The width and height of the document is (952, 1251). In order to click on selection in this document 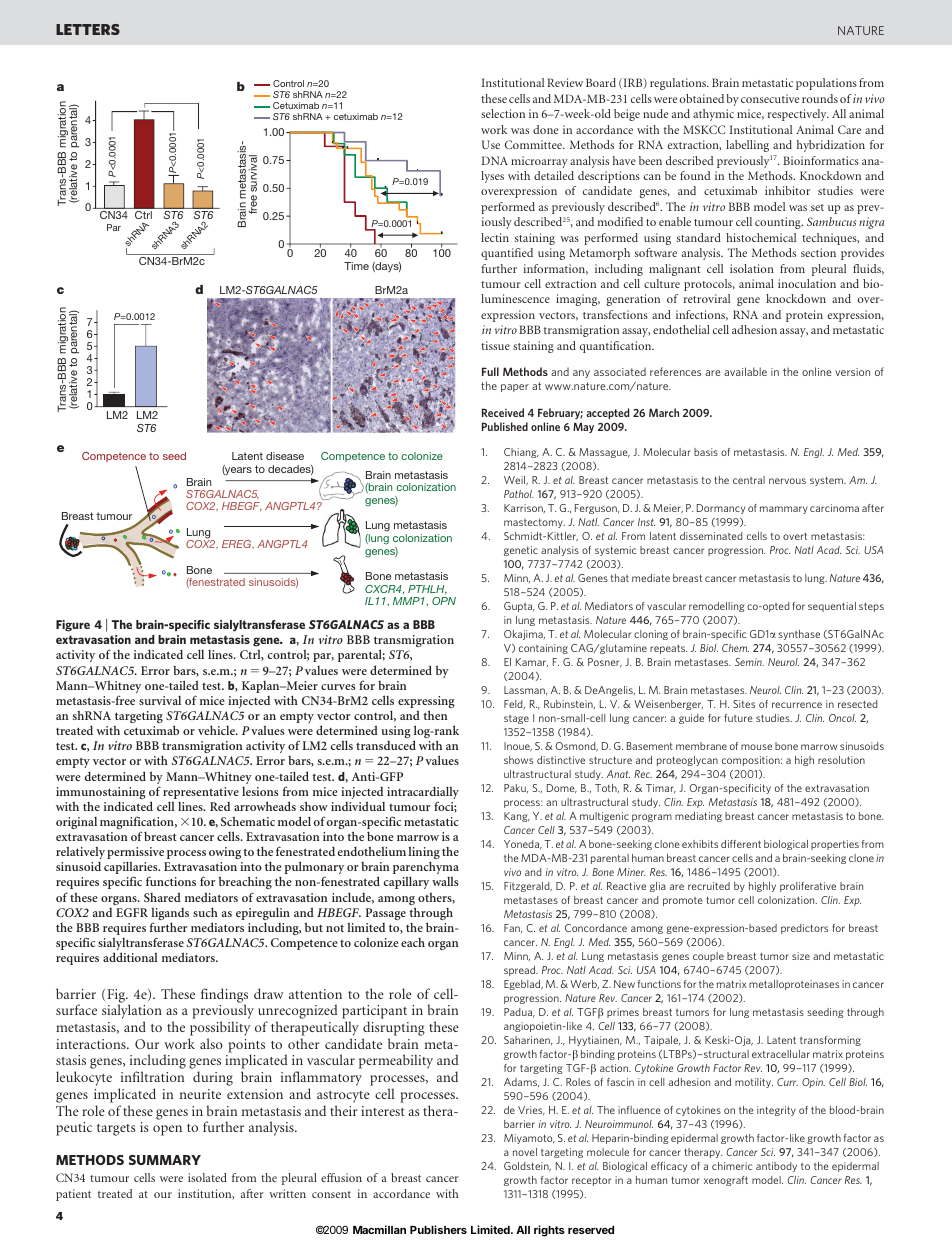, I will do `click(503, 113)`.
